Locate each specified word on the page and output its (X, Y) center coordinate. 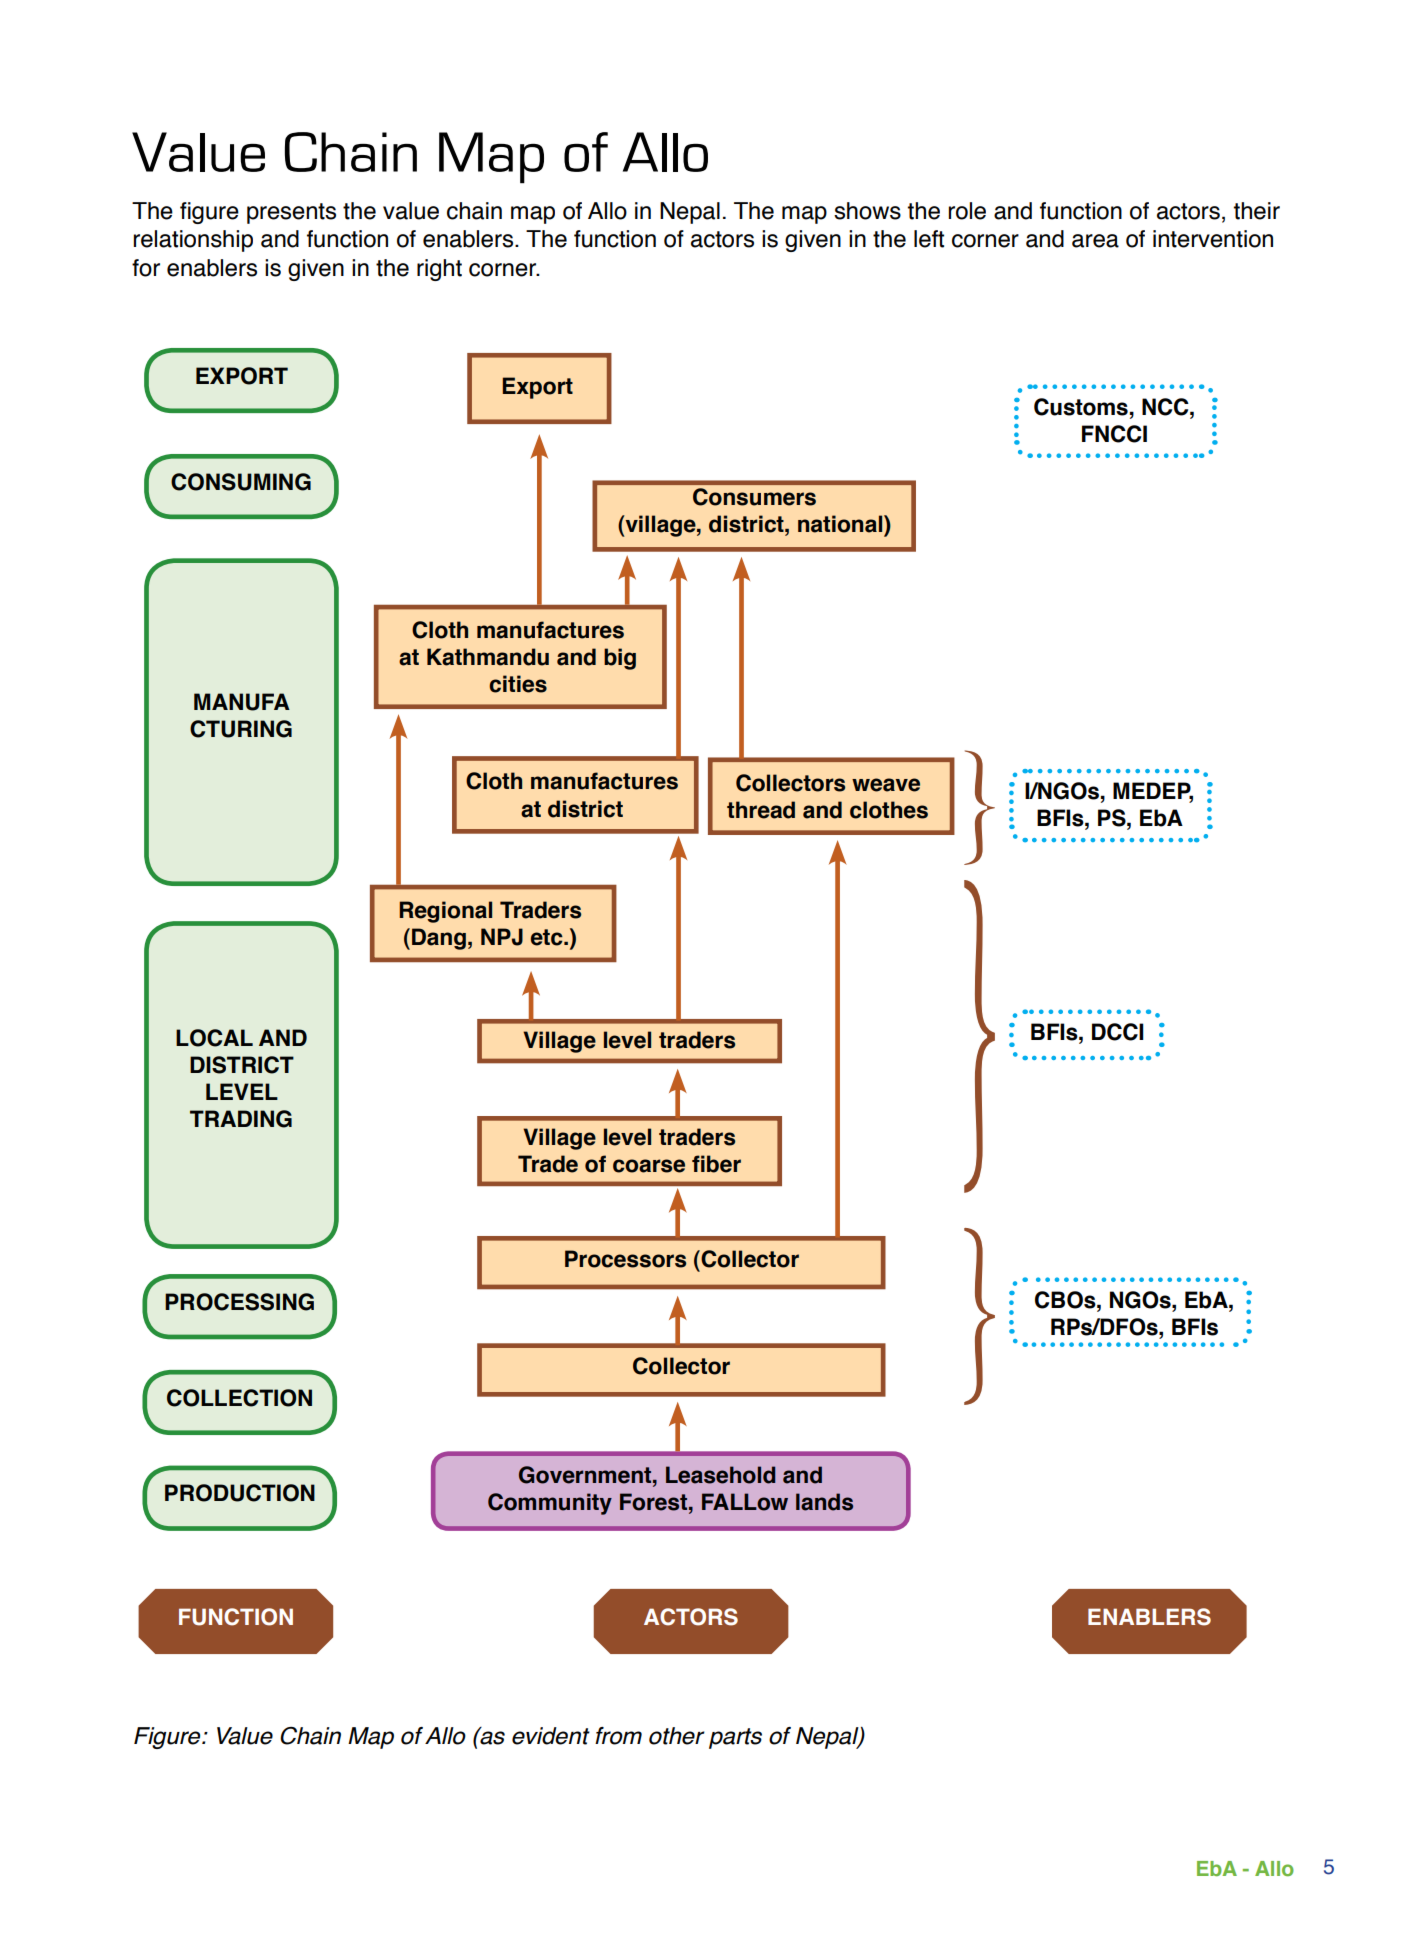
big (620, 659)
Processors (625, 1259)
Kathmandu (488, 657)
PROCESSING (239, 1302)
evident (551, 1736)
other (677, 1736)
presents (291, 213)
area (1095, 241)
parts (735, 1738)
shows (867, 211)
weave (886, 785)
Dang (439, 939)
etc (548, 937)
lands (824, 1502)
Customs (1081, 407)
